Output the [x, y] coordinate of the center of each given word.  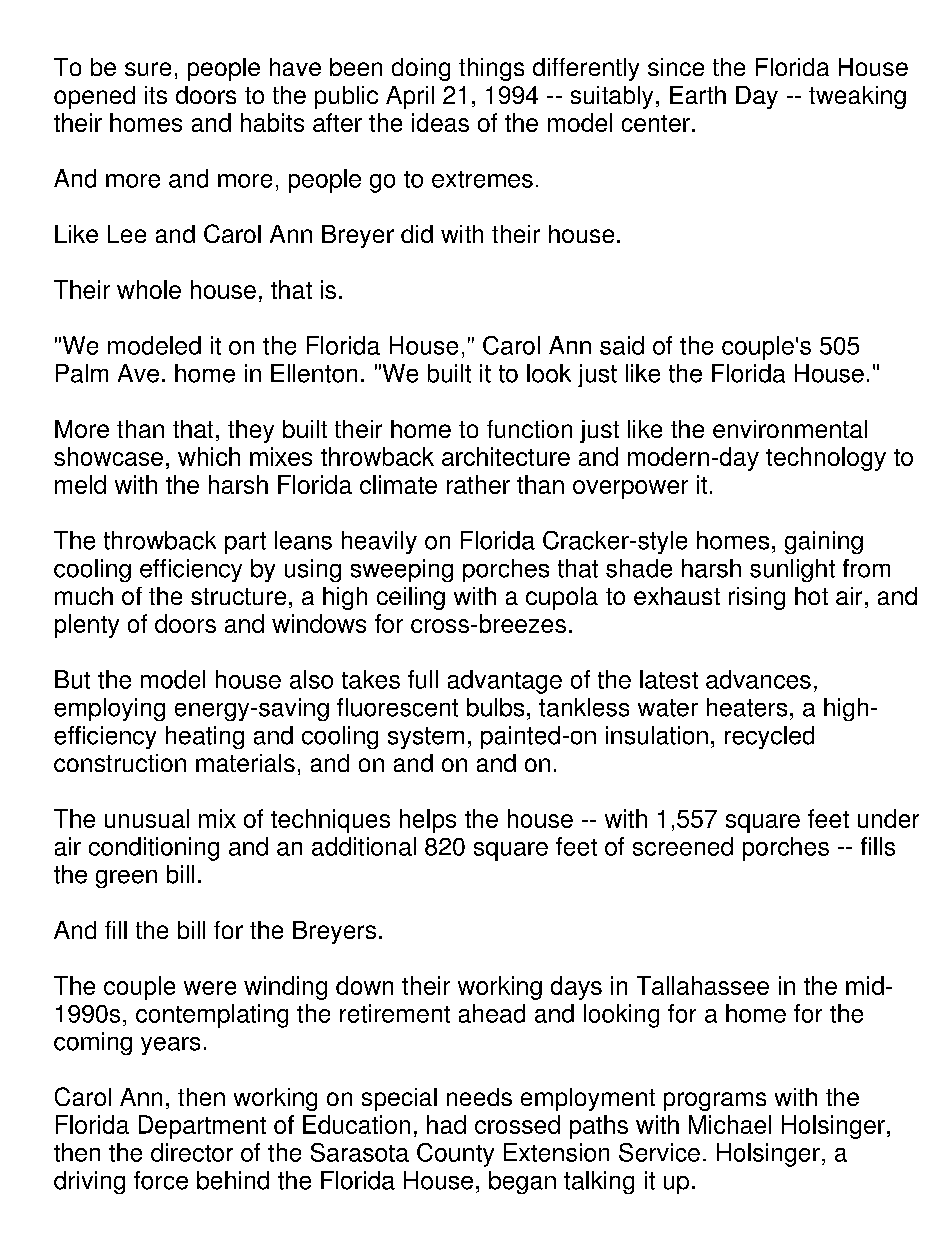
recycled [769, 737]
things [491, 69]
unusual [147, 818]
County [455, 1155]
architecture [506, 456]
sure [148, 69]
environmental [790, 429]
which [209, 456]
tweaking [857, 97]
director [192, 1152]
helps [428, 821]
